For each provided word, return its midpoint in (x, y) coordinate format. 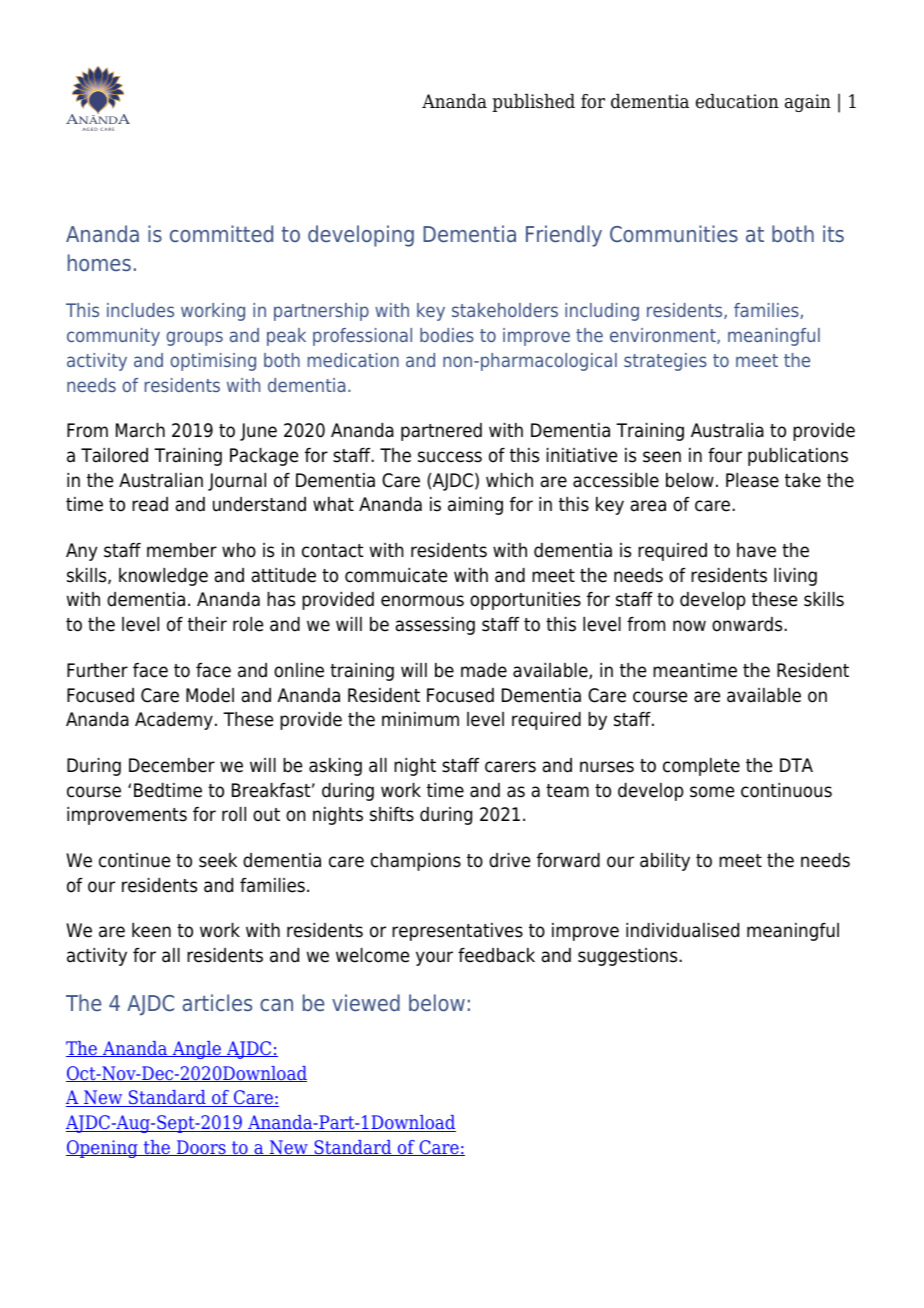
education (737, 101)
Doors (201, 1148)
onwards (748, 624)
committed (221, 233)
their (207, 624)
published (533, 103)
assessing (435, 626)
